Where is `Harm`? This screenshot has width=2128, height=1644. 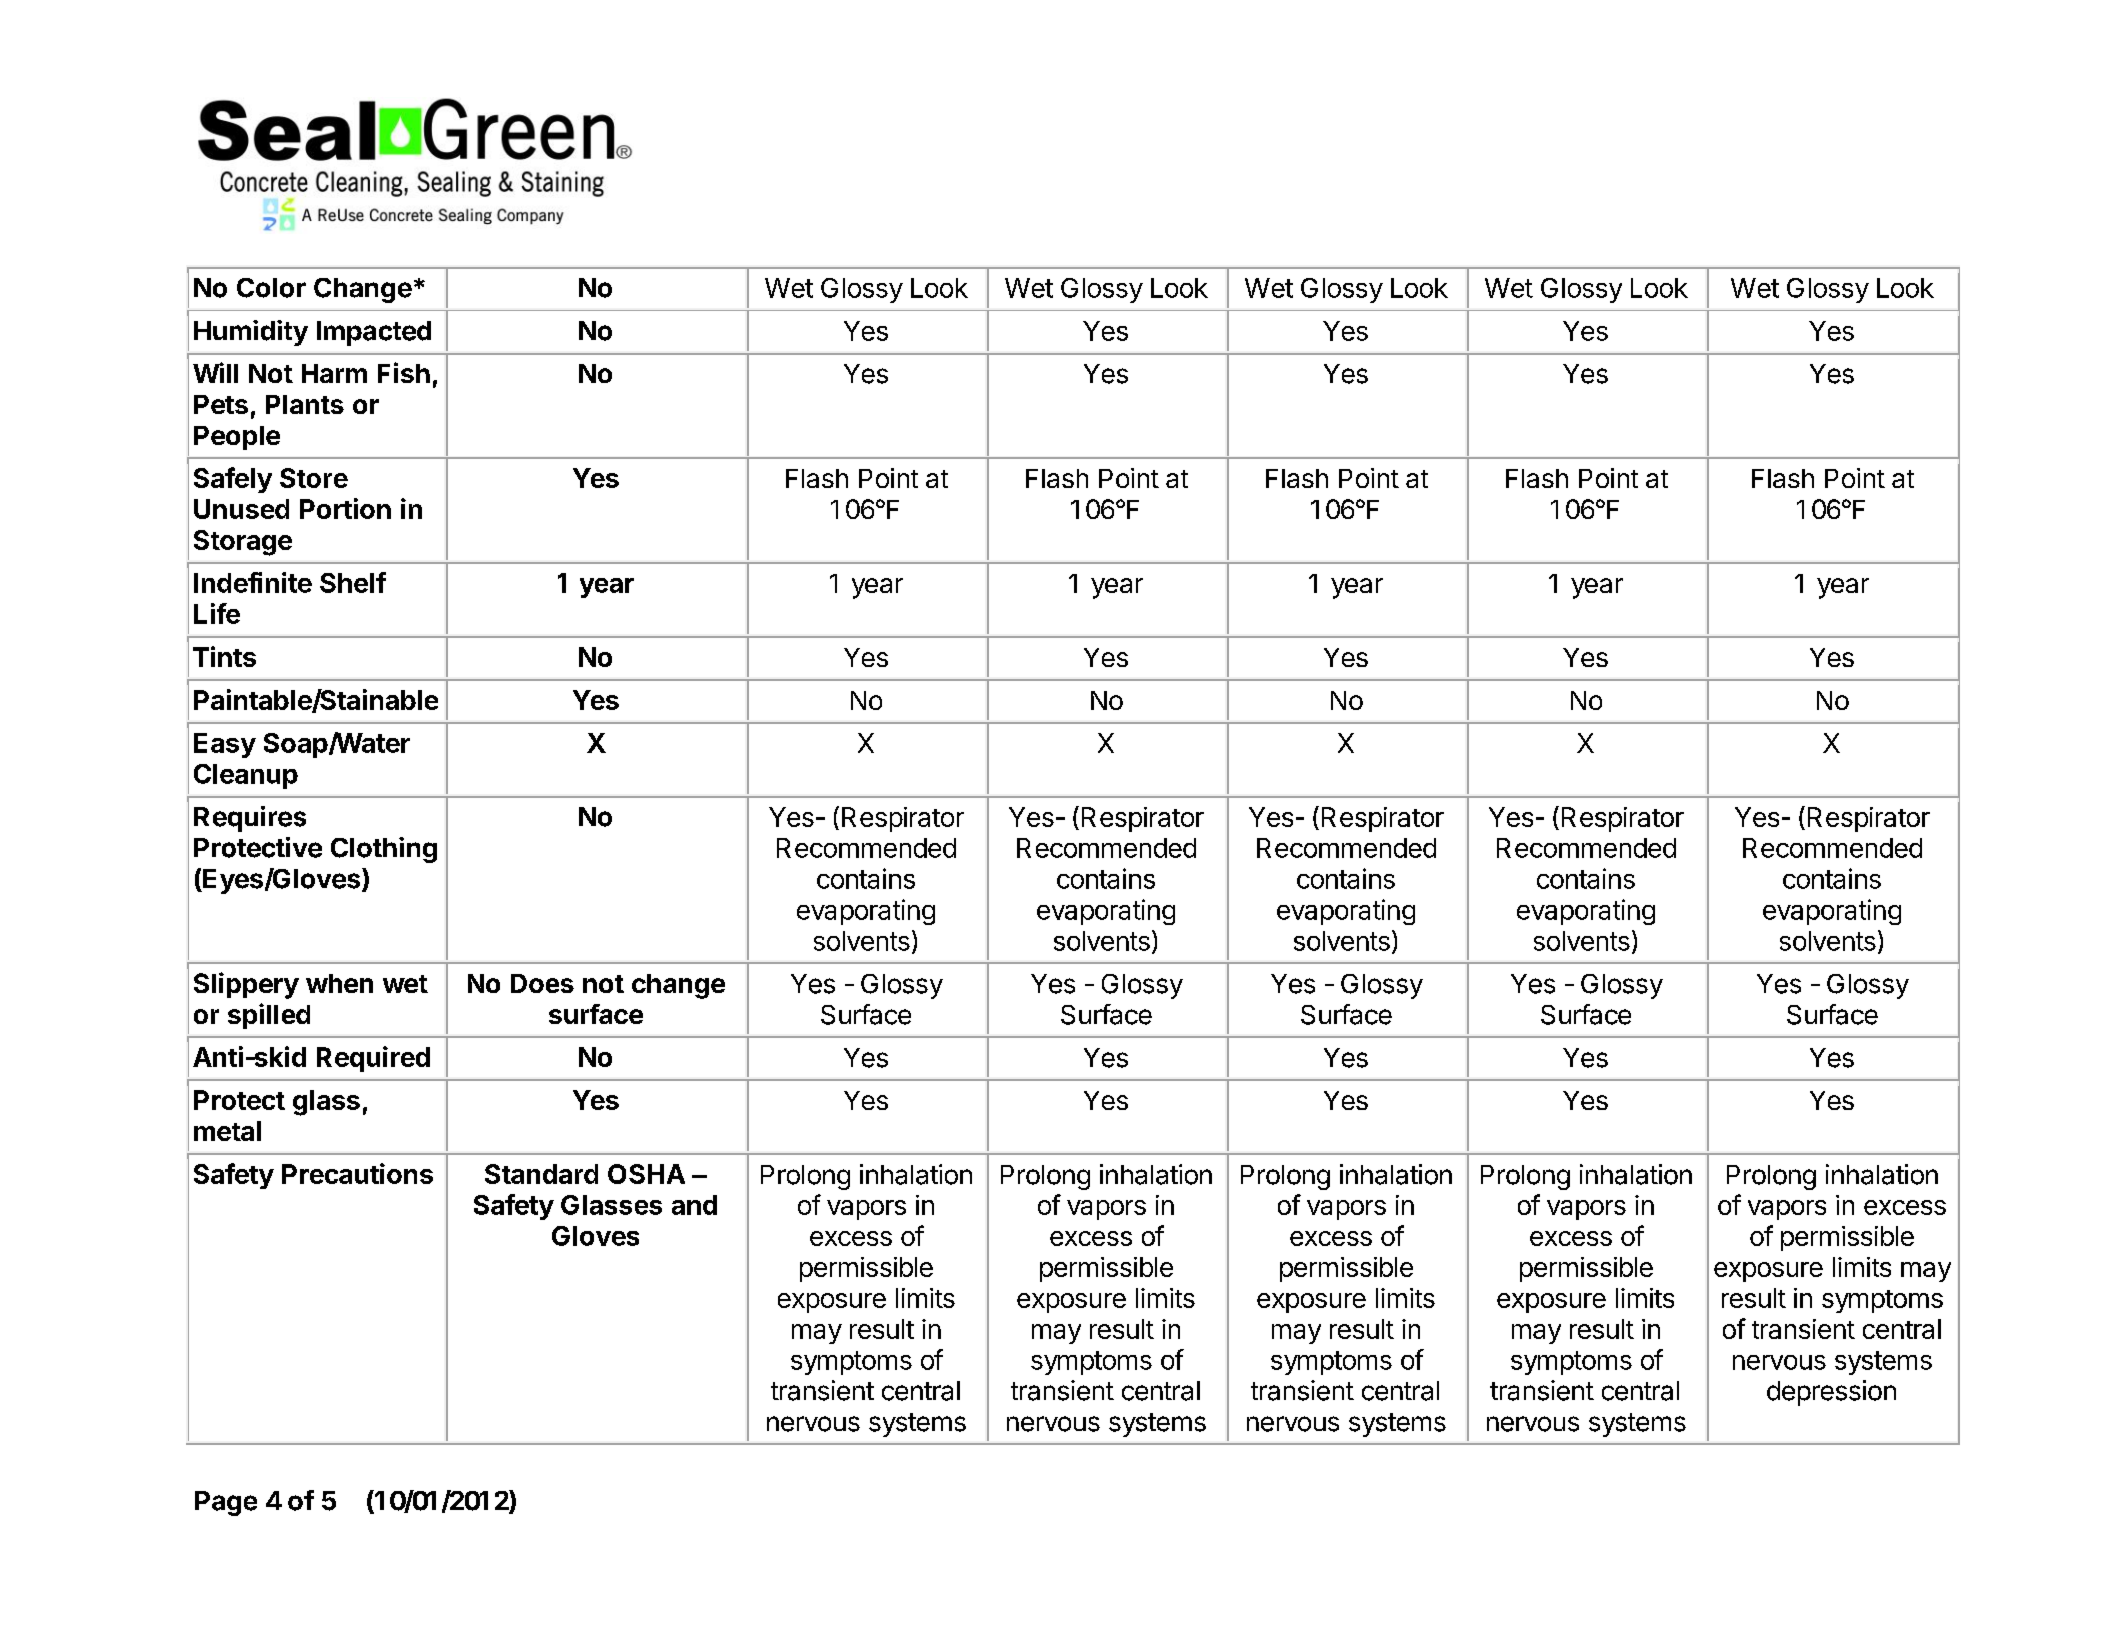
Harm is located at coordinates (334, 373).
